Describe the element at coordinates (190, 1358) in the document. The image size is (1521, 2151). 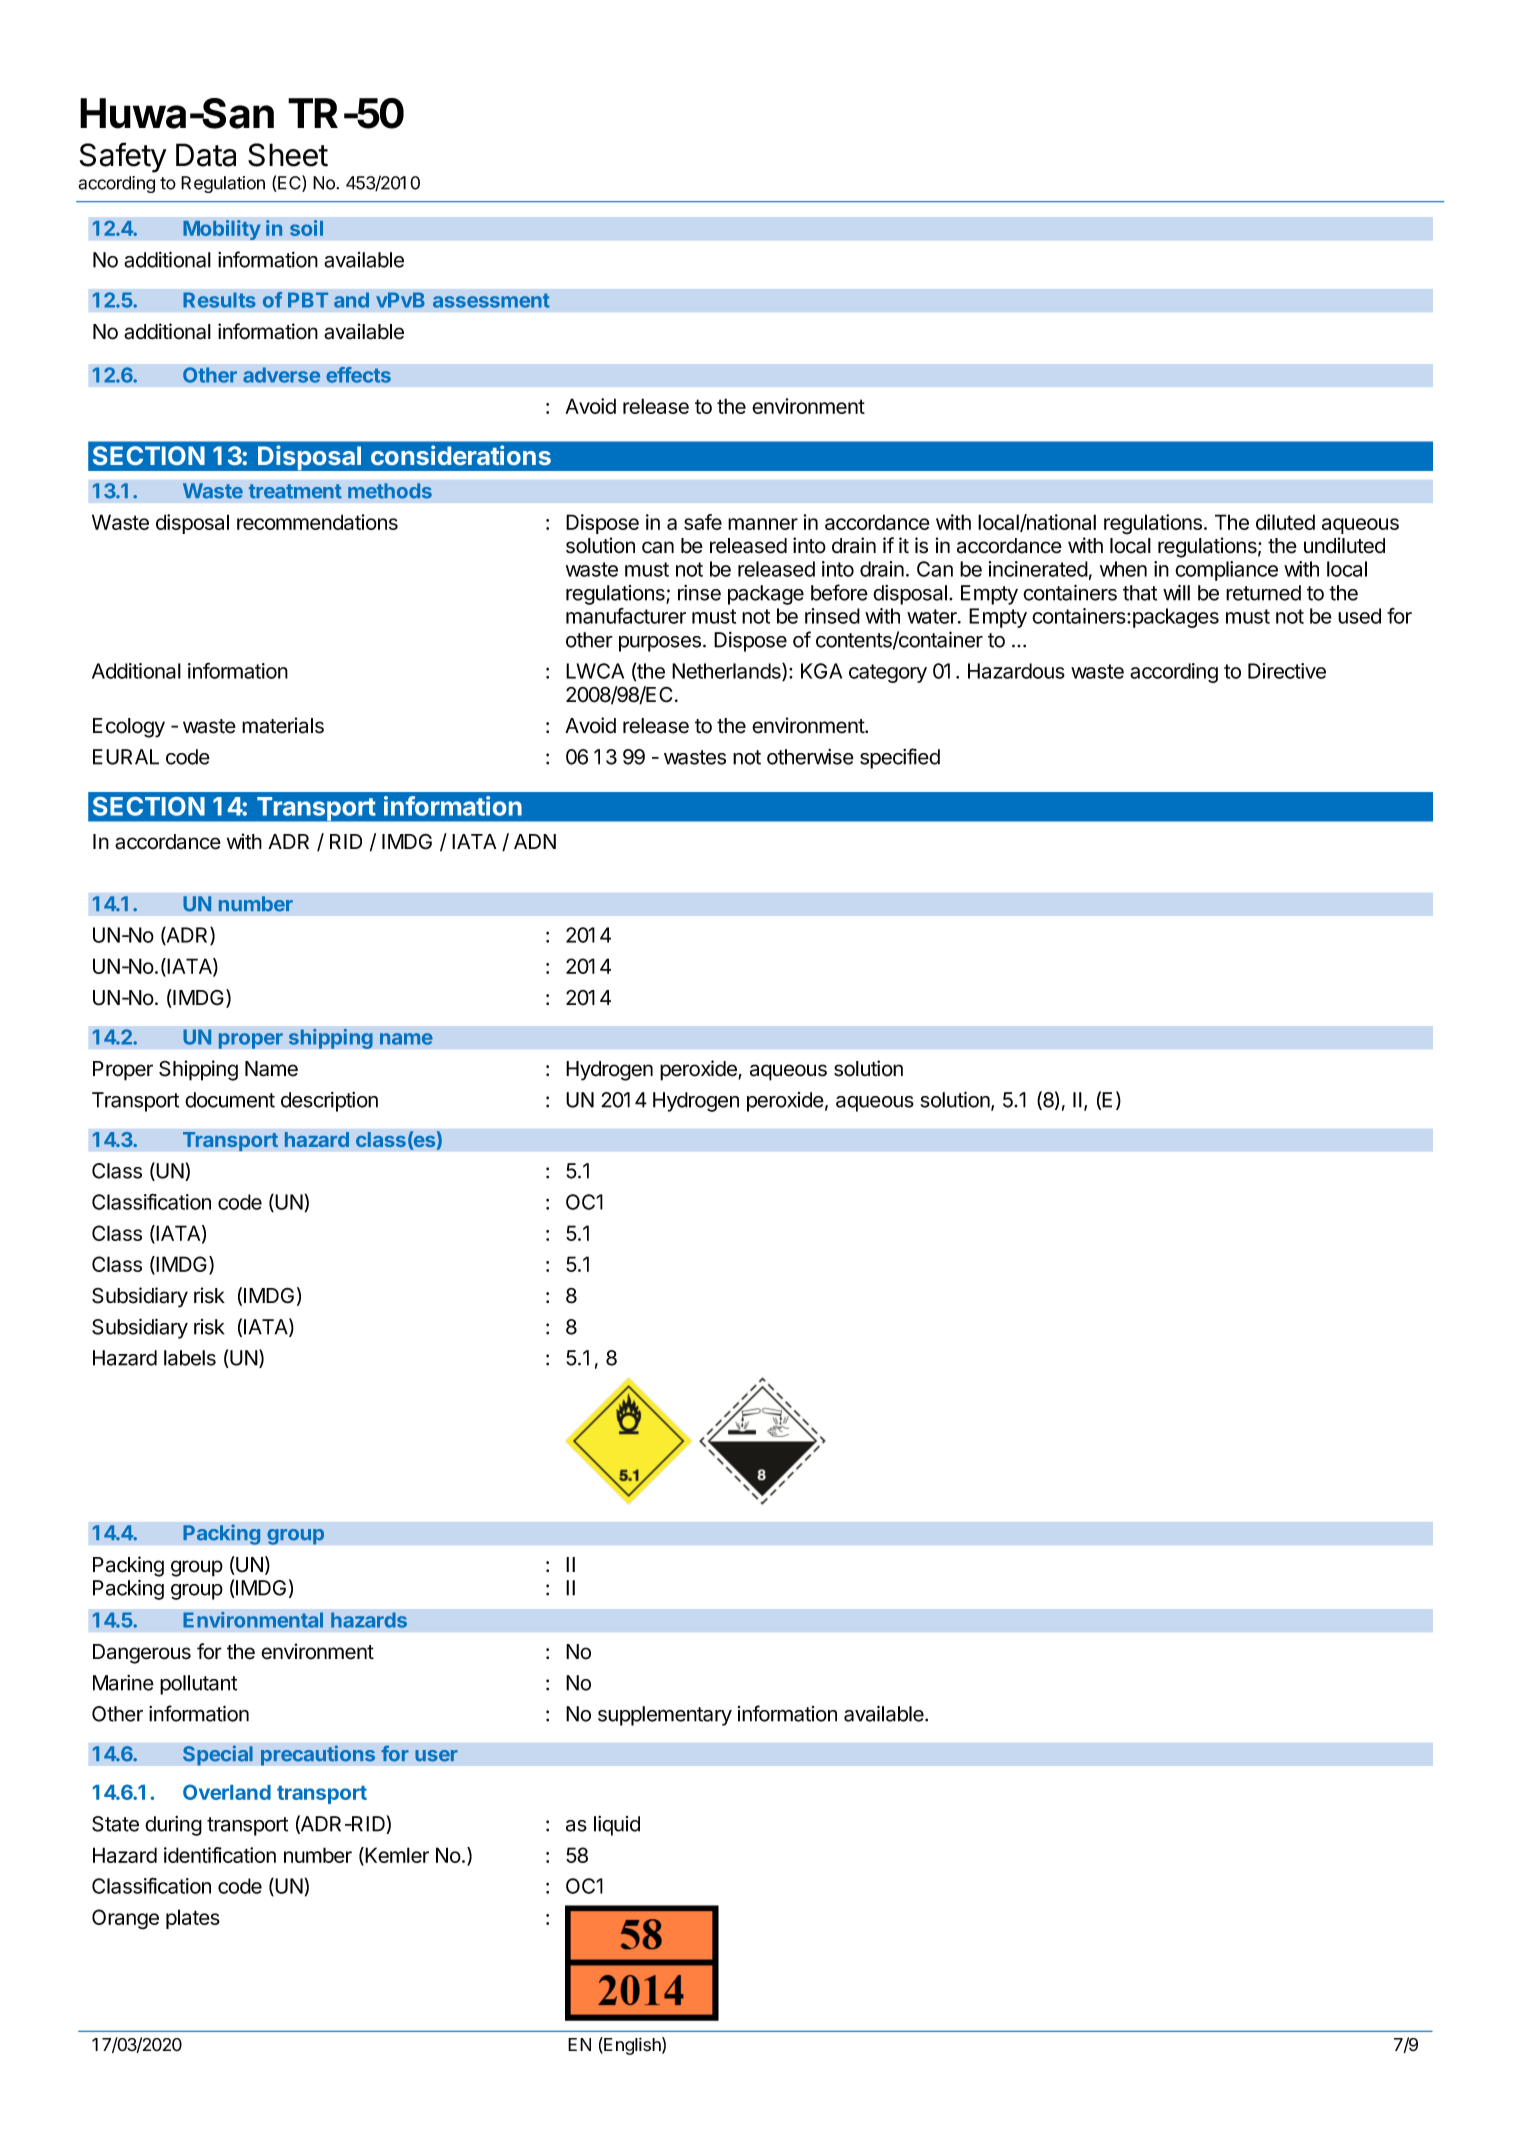
I see `labels` at that location.
